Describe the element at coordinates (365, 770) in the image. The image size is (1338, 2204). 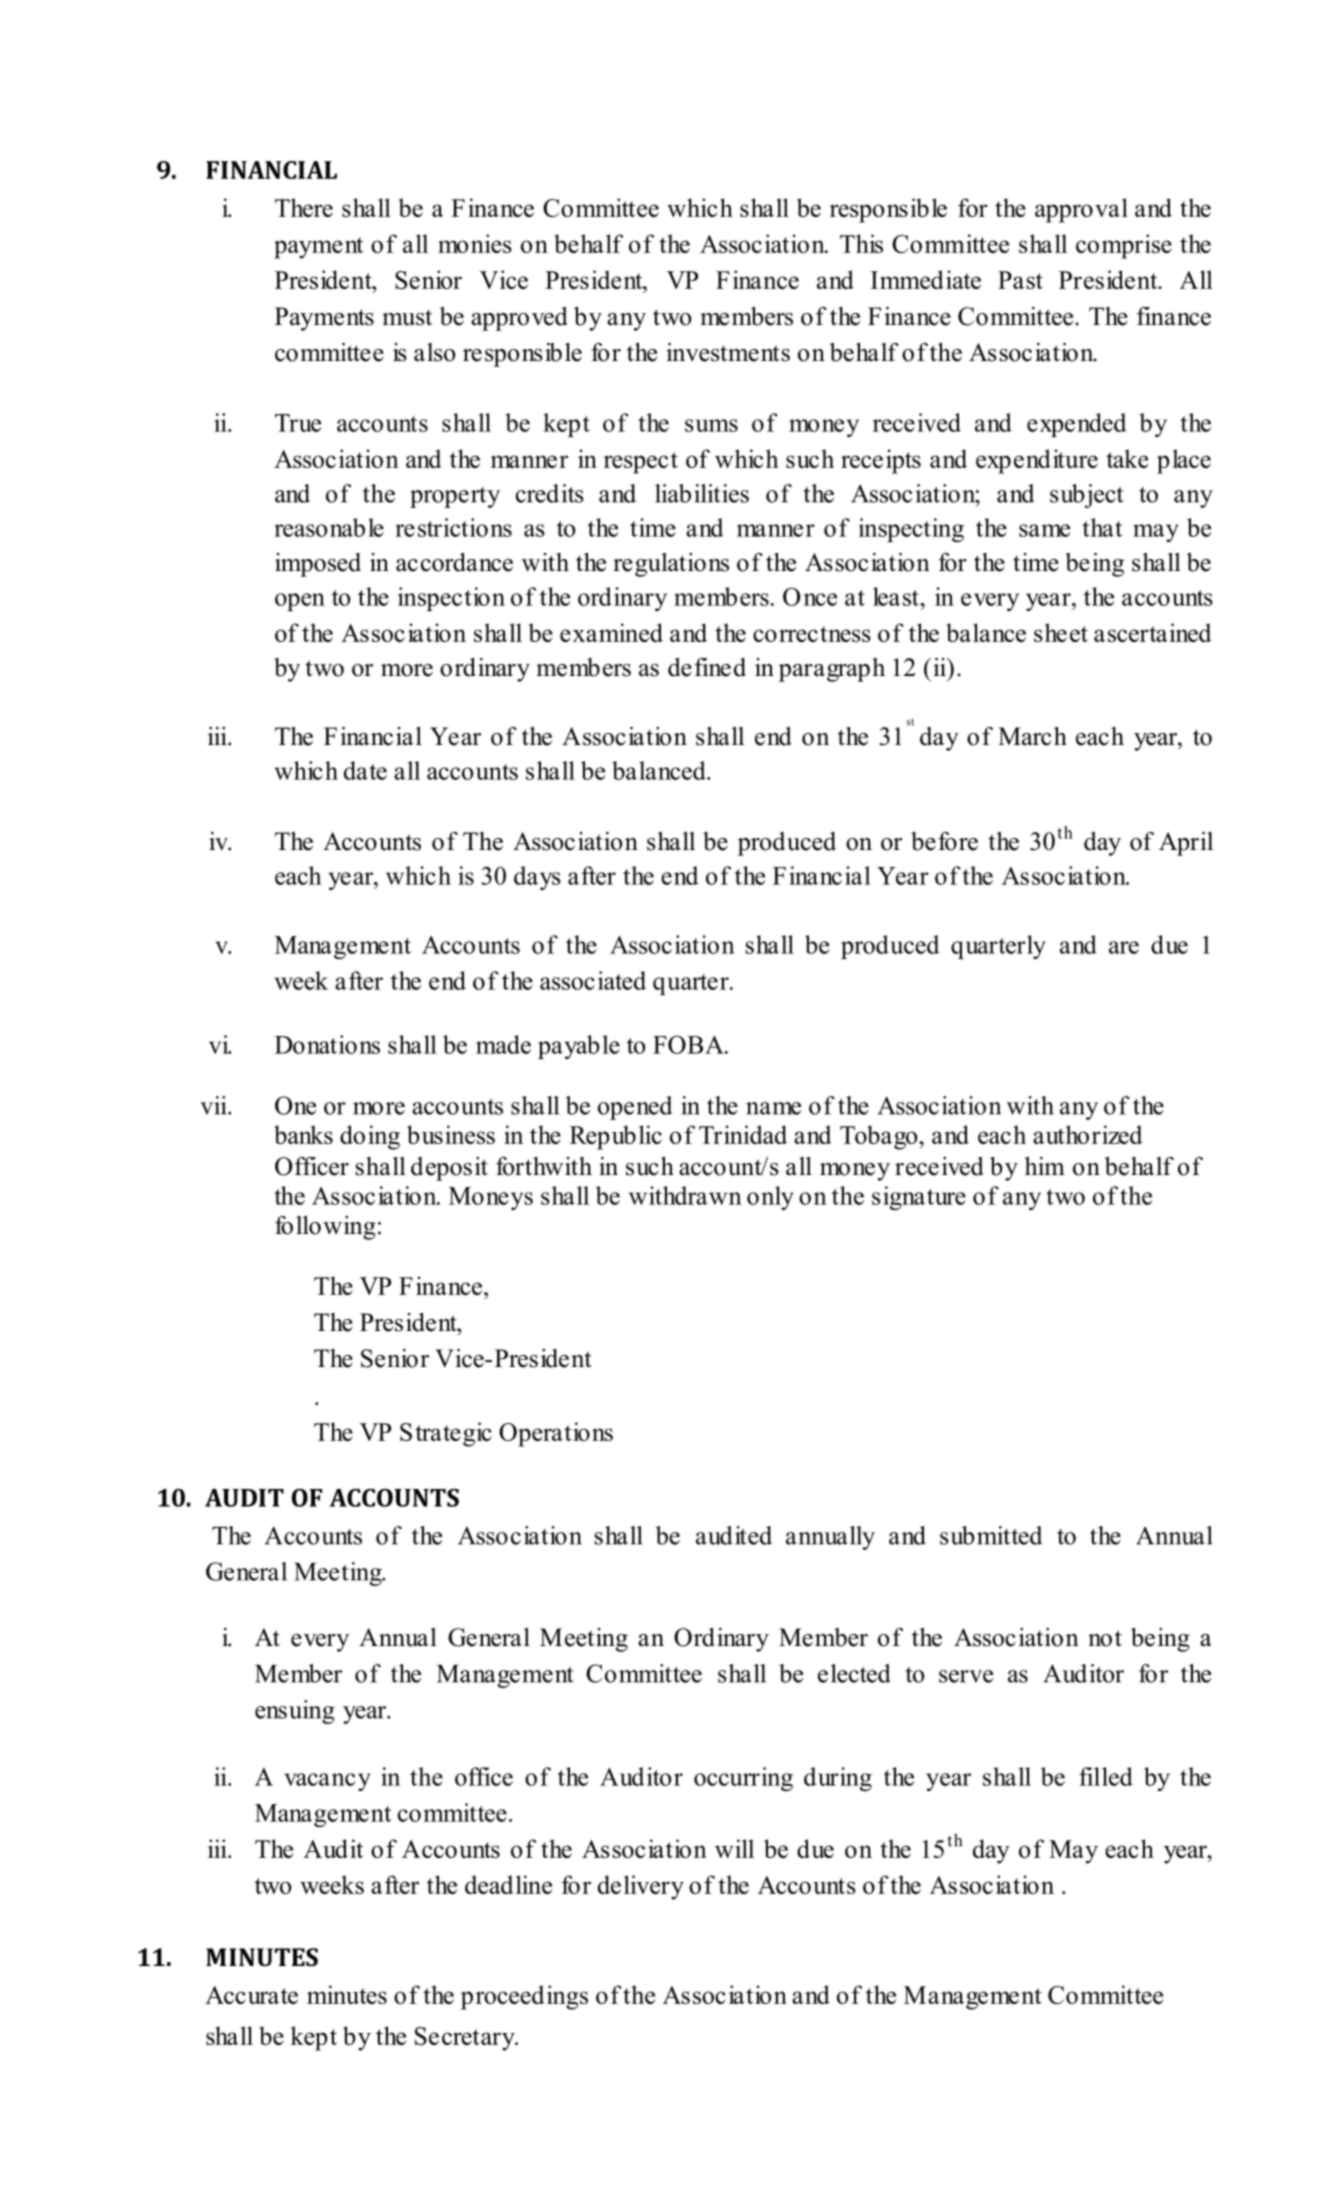
I see `date` at that location.
